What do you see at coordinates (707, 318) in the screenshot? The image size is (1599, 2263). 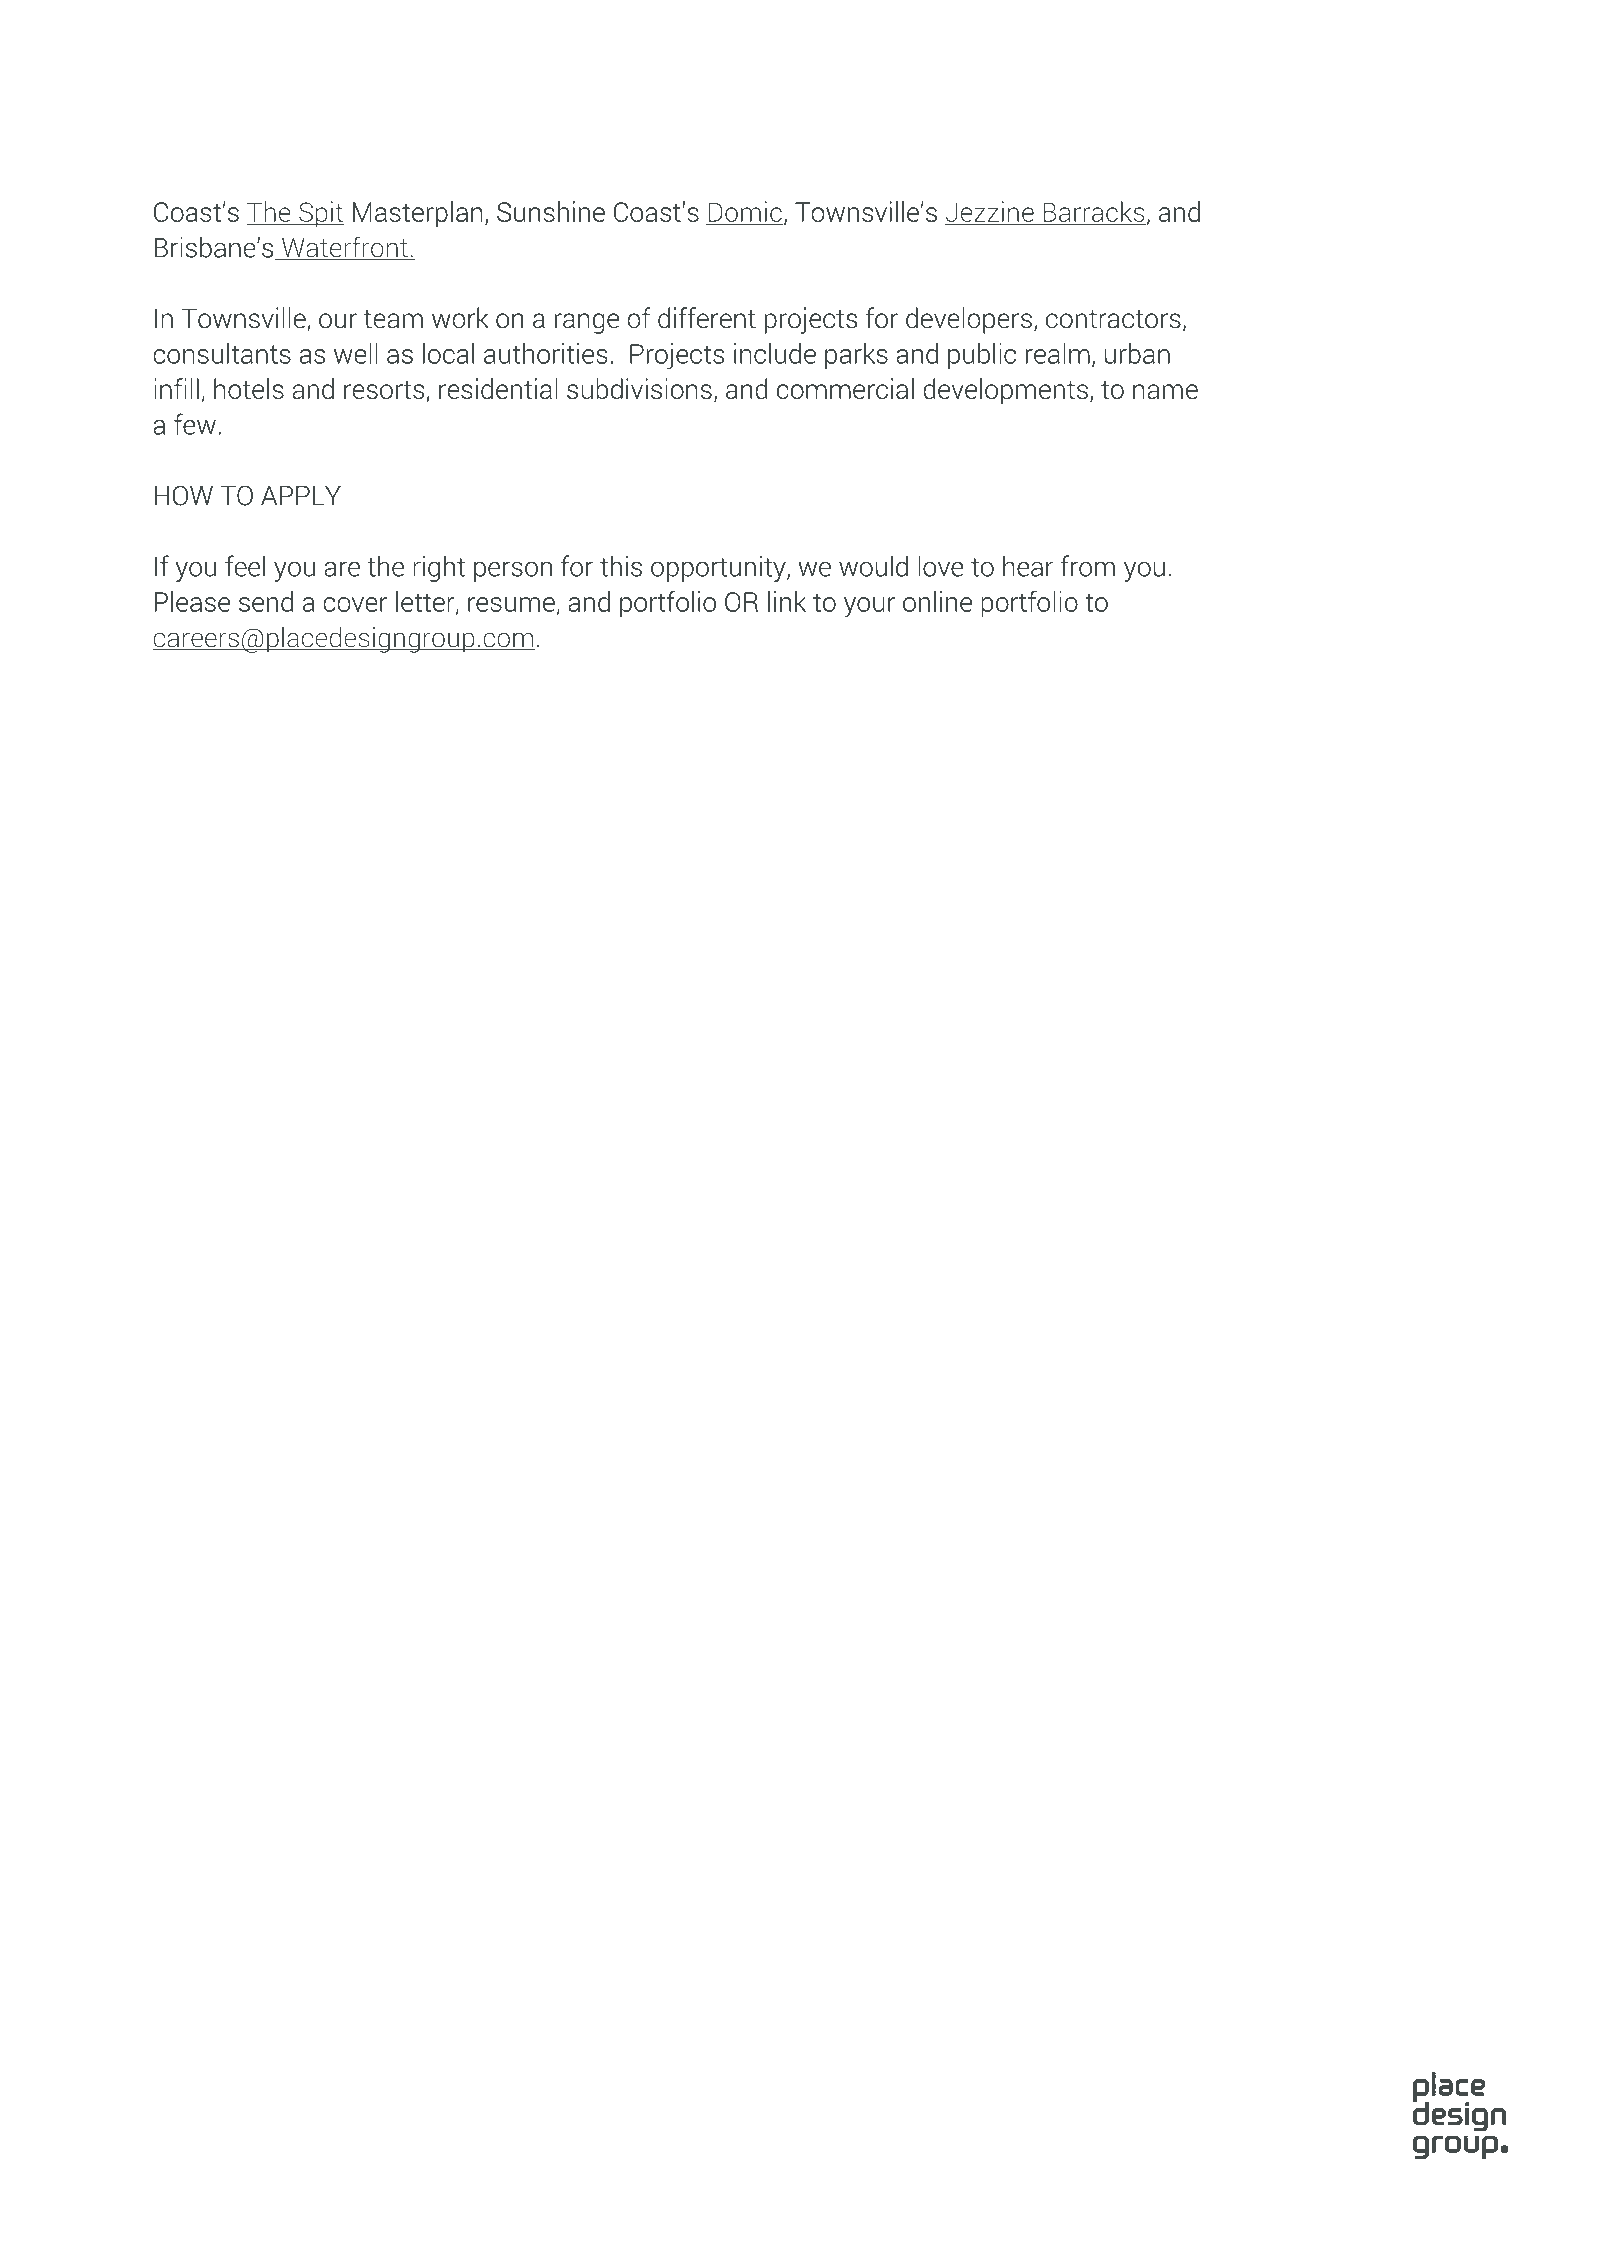 I see `different` at bounding box center [707, 318].
